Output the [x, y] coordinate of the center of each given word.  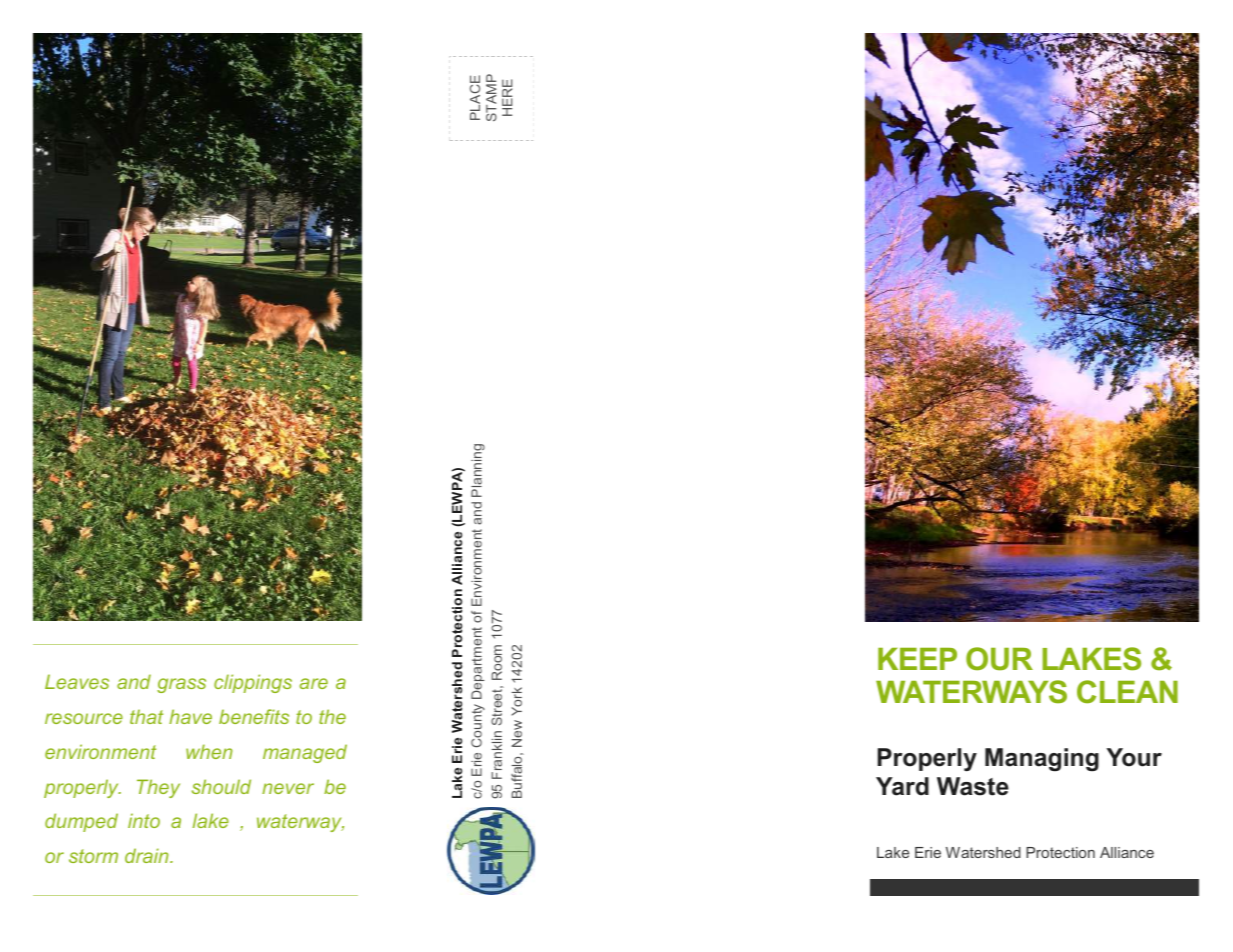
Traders [306, 95]
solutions [170, 75]
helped [67, 137]
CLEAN [1127, 692]
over [184, 139]
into [144, 820]
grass [181, 685]
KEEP [917, 659]
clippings [253, 683]
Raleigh [196, 56]
